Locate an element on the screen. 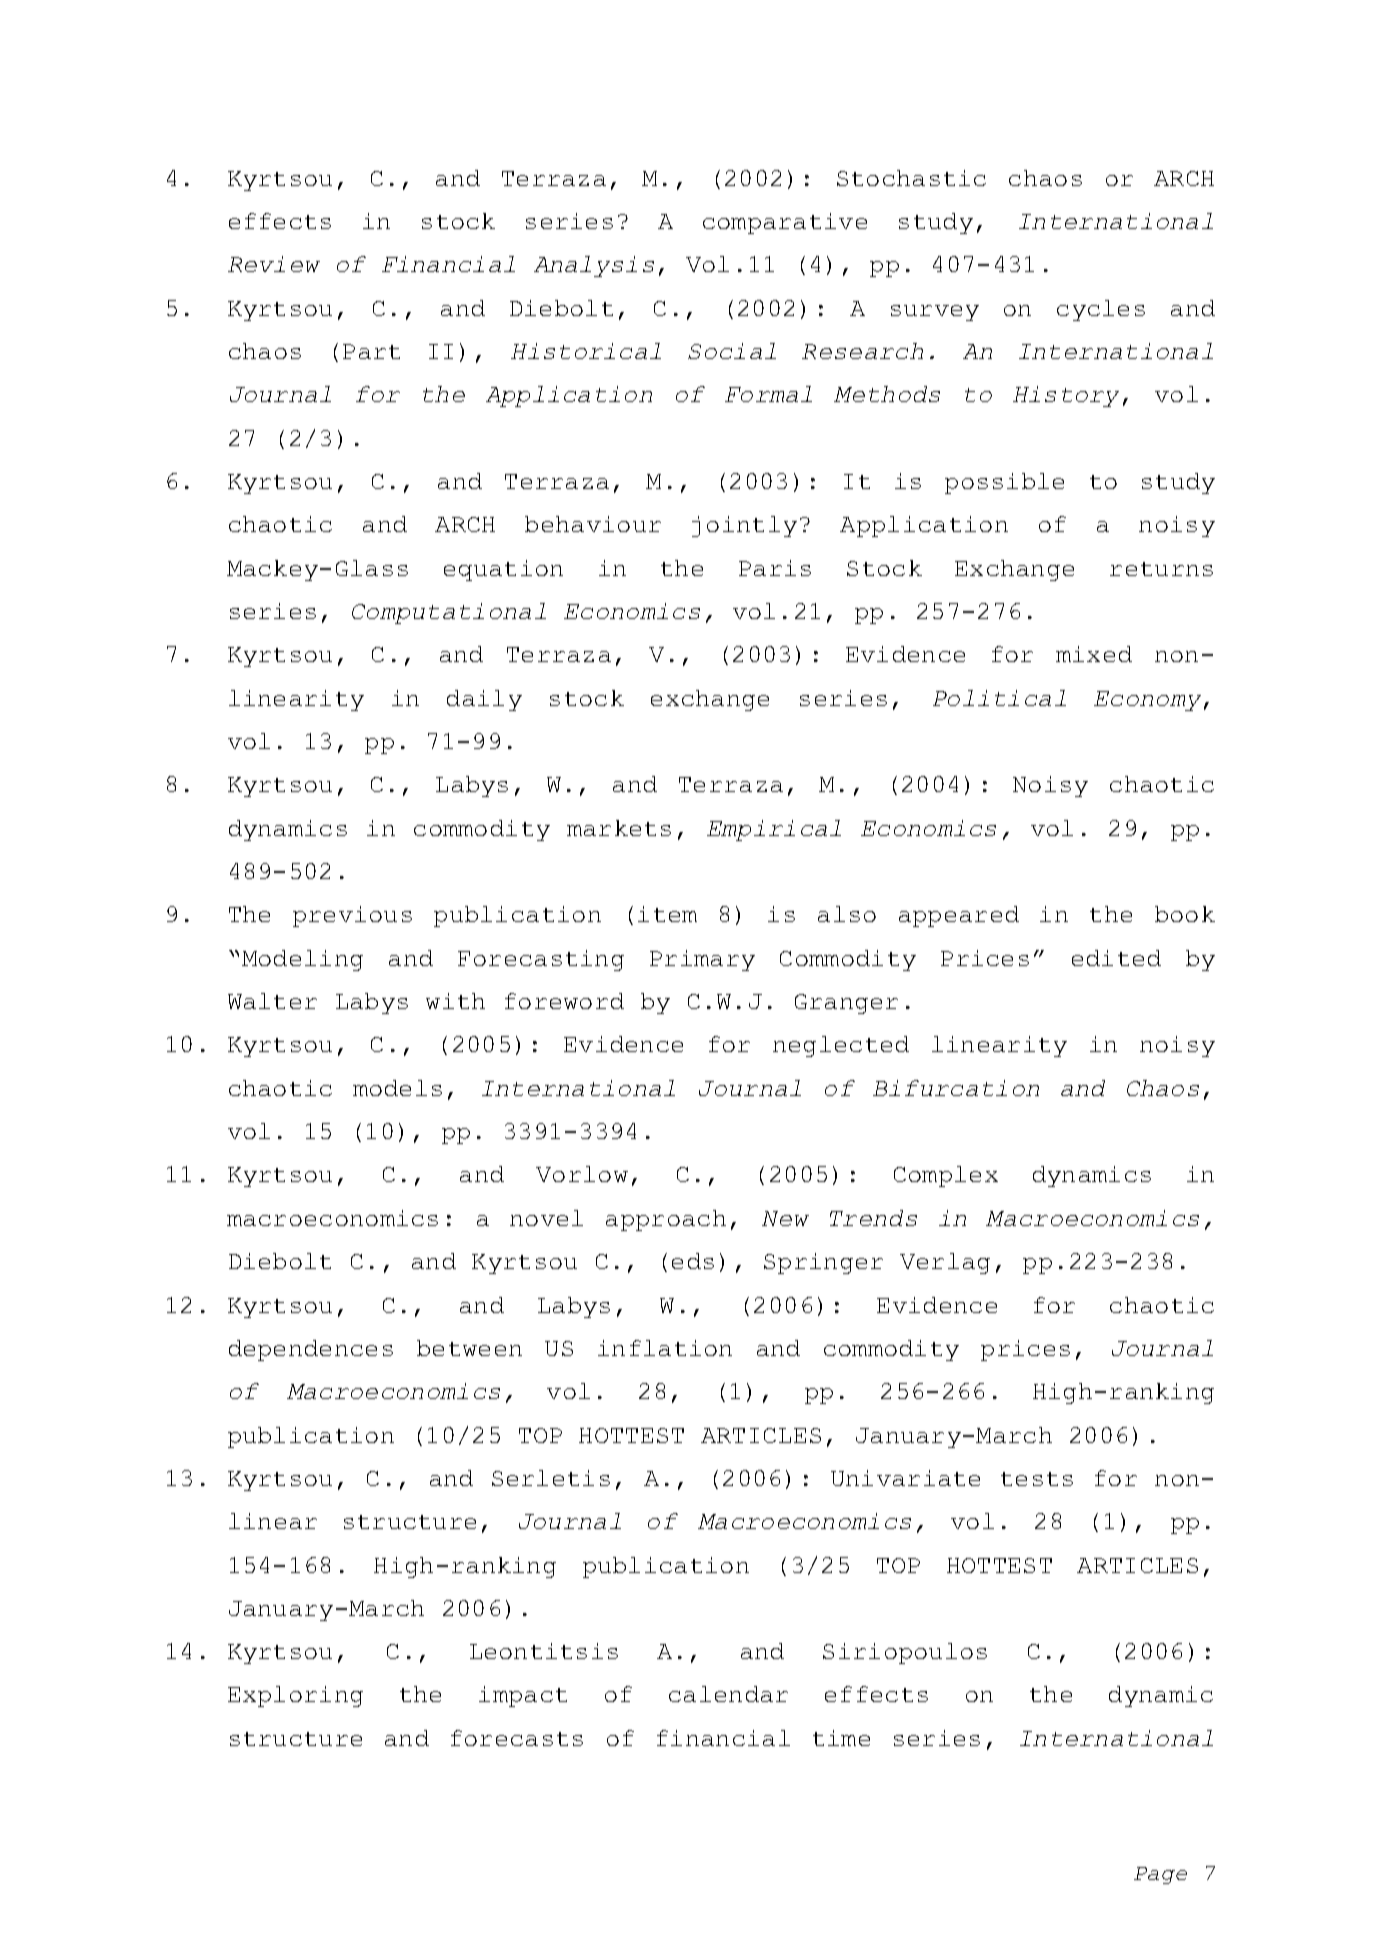 Image resolution: width=1380 pixels, height=1952 pixels. edited is located at coordinates (1116, 958).
